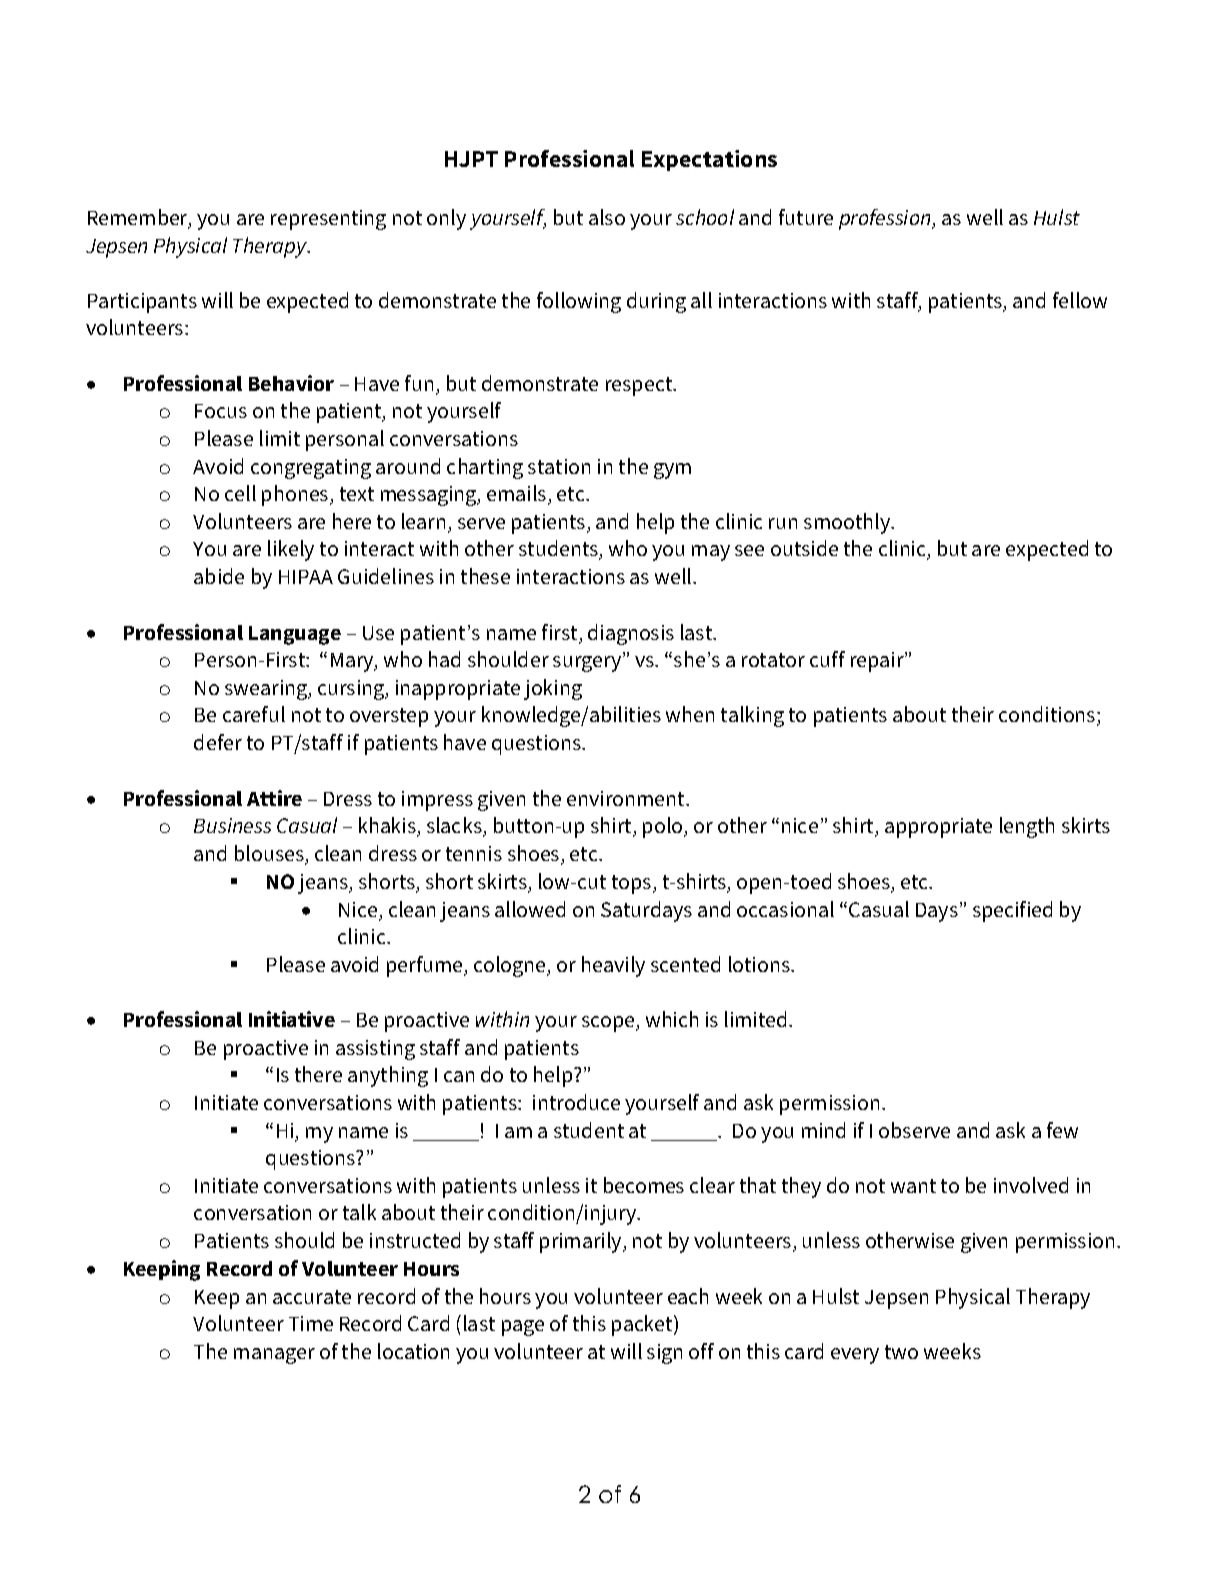 This image has width=1221, height=1580. What do you see at coordinates (633, 884) in the image?
I see `tops` at bounding box center [633, 884].
